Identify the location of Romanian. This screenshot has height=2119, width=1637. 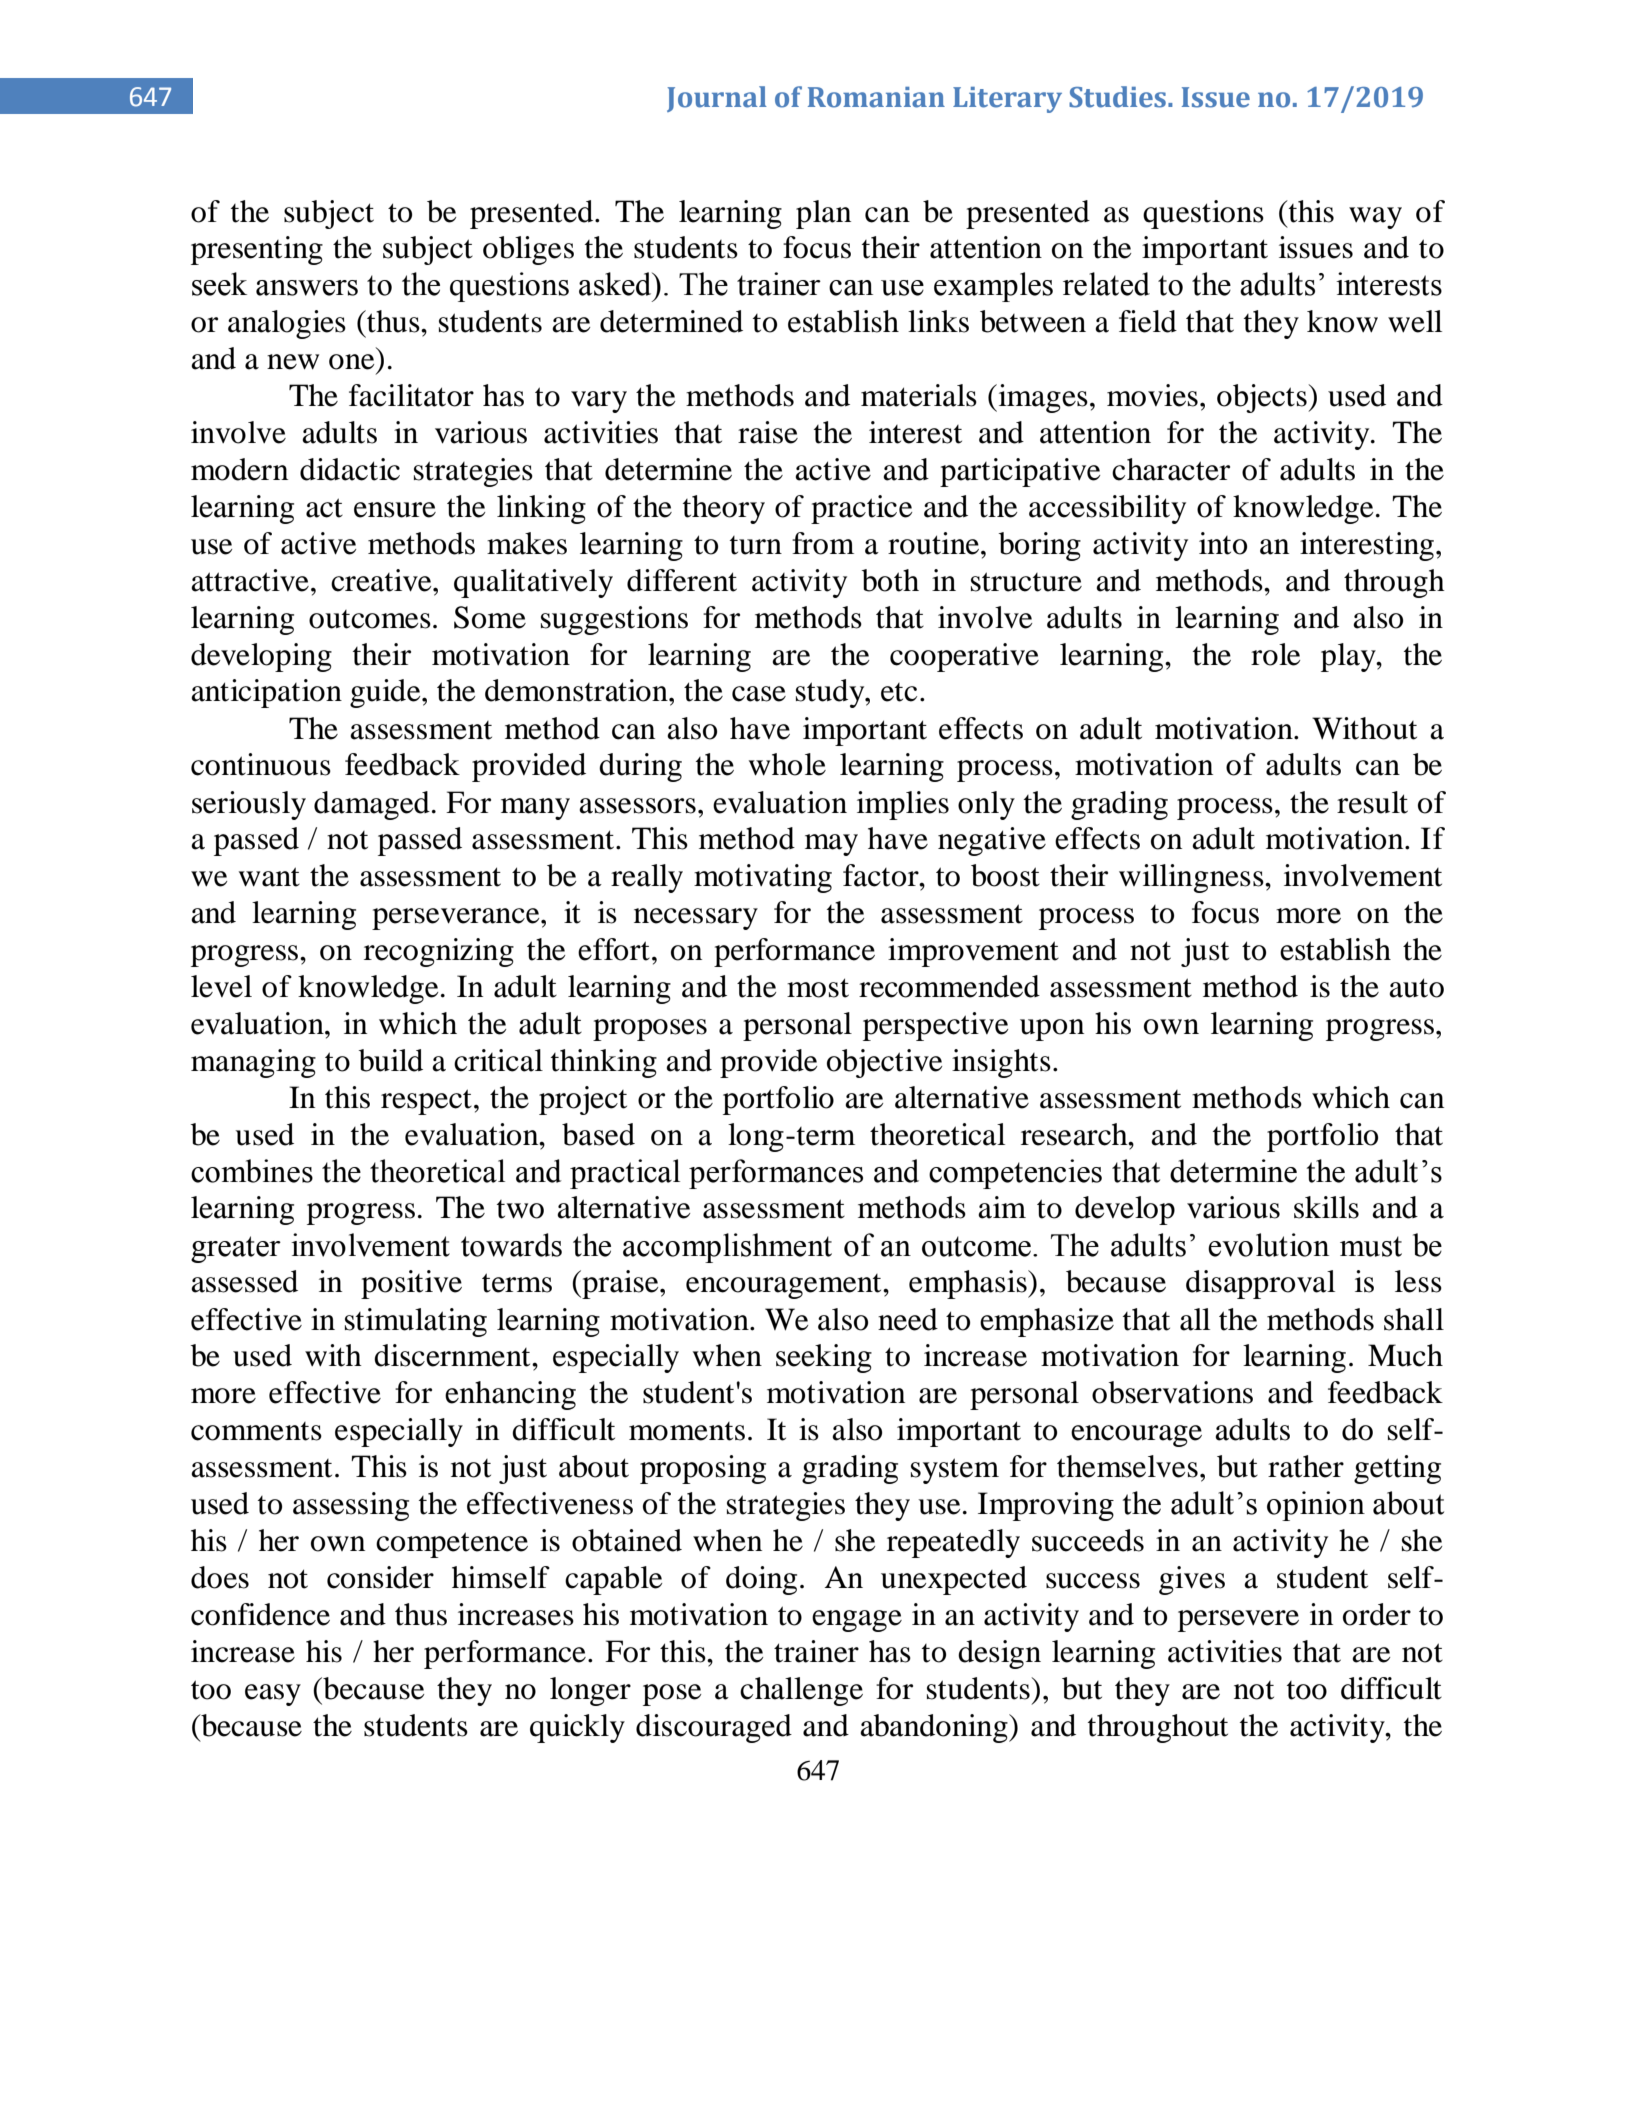
(876, 97).
